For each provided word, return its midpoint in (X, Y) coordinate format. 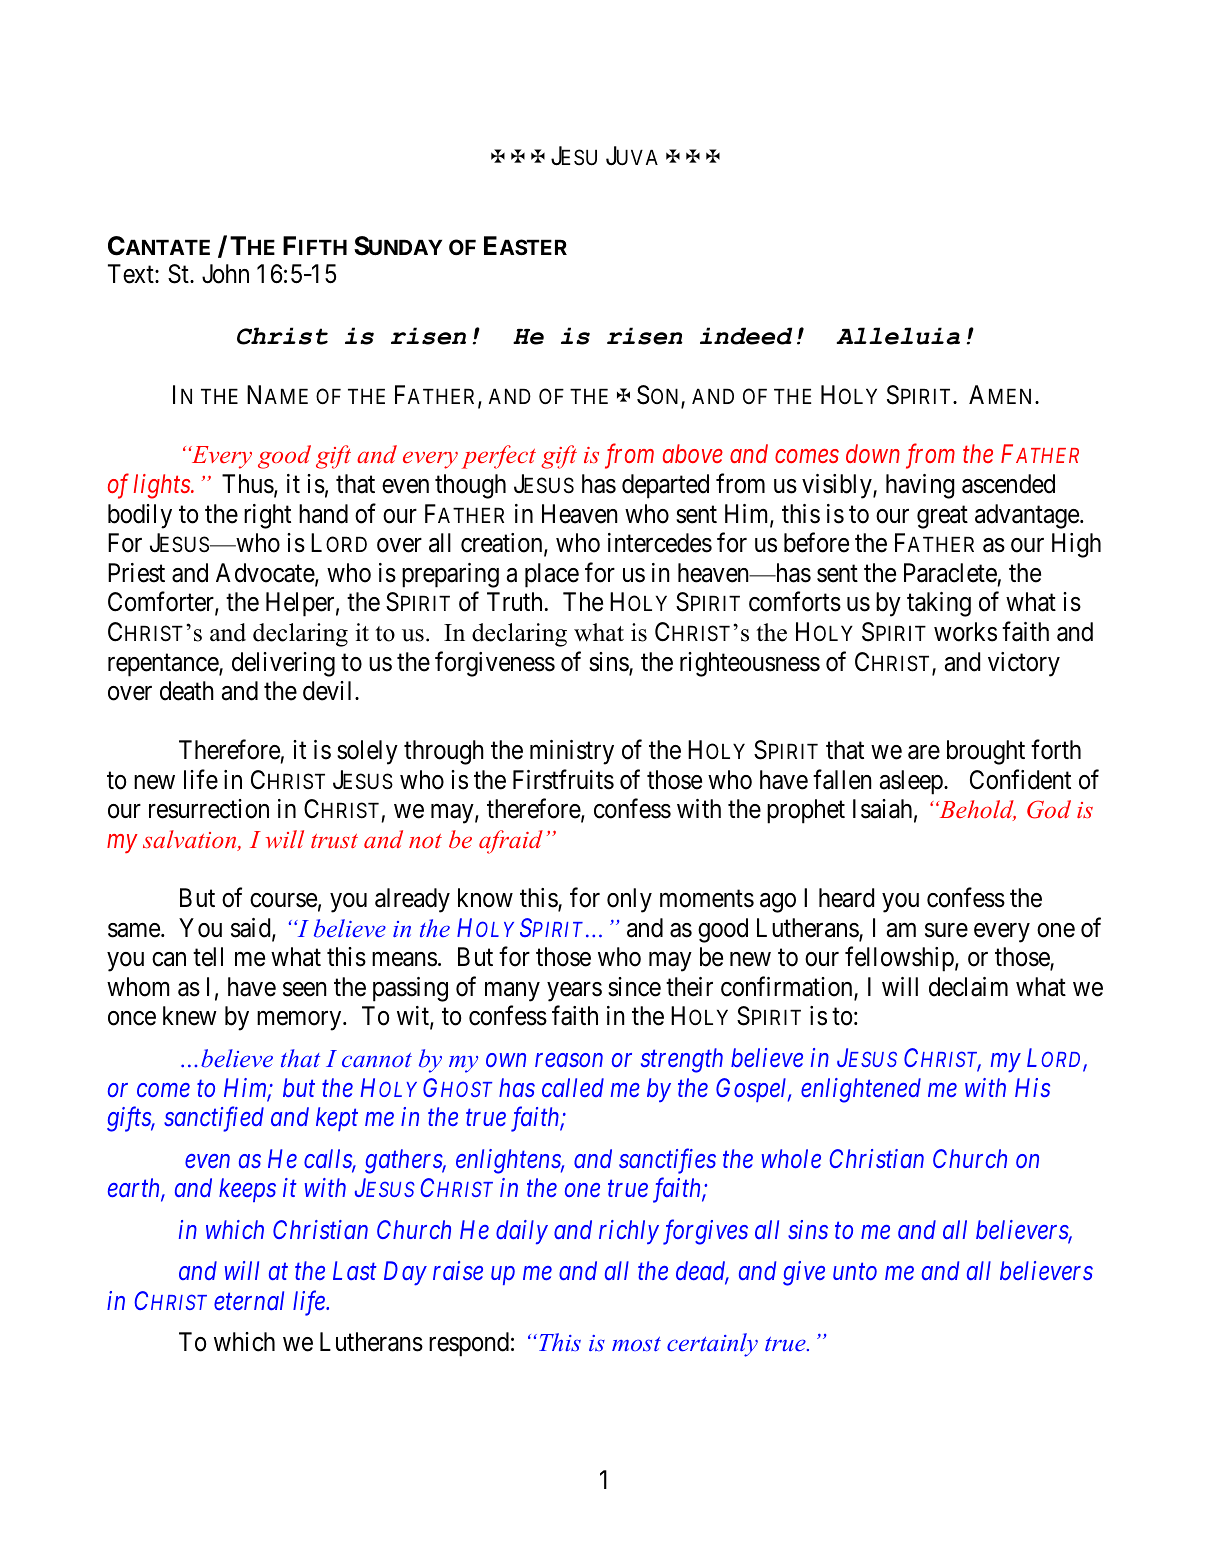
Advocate (266, 574)
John (225, 274)
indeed (746, 336)
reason (569, 1060)
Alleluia (898, 336)
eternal (249, 1300)
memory (300, 1021)
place (552, 575)
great (942, 517)
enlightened (861, 1090)
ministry (572, 752)
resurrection (209, 809)
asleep (912, 782)
